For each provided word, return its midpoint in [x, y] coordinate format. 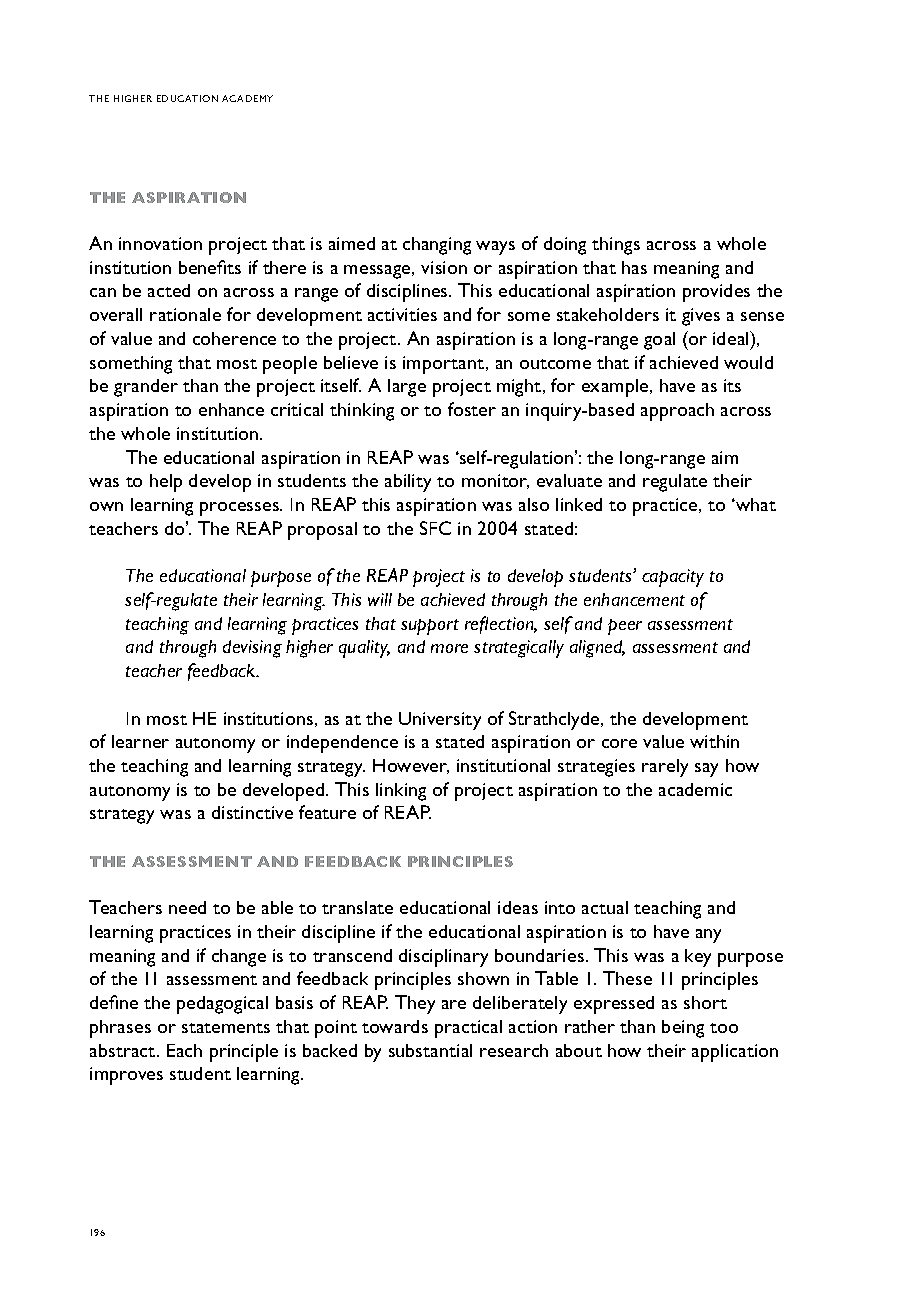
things [616, 246]
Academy [247, 98]
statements [226, 1028]
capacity [673, 578]
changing [437, 246]
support [430, 627]
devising [252, 649]
